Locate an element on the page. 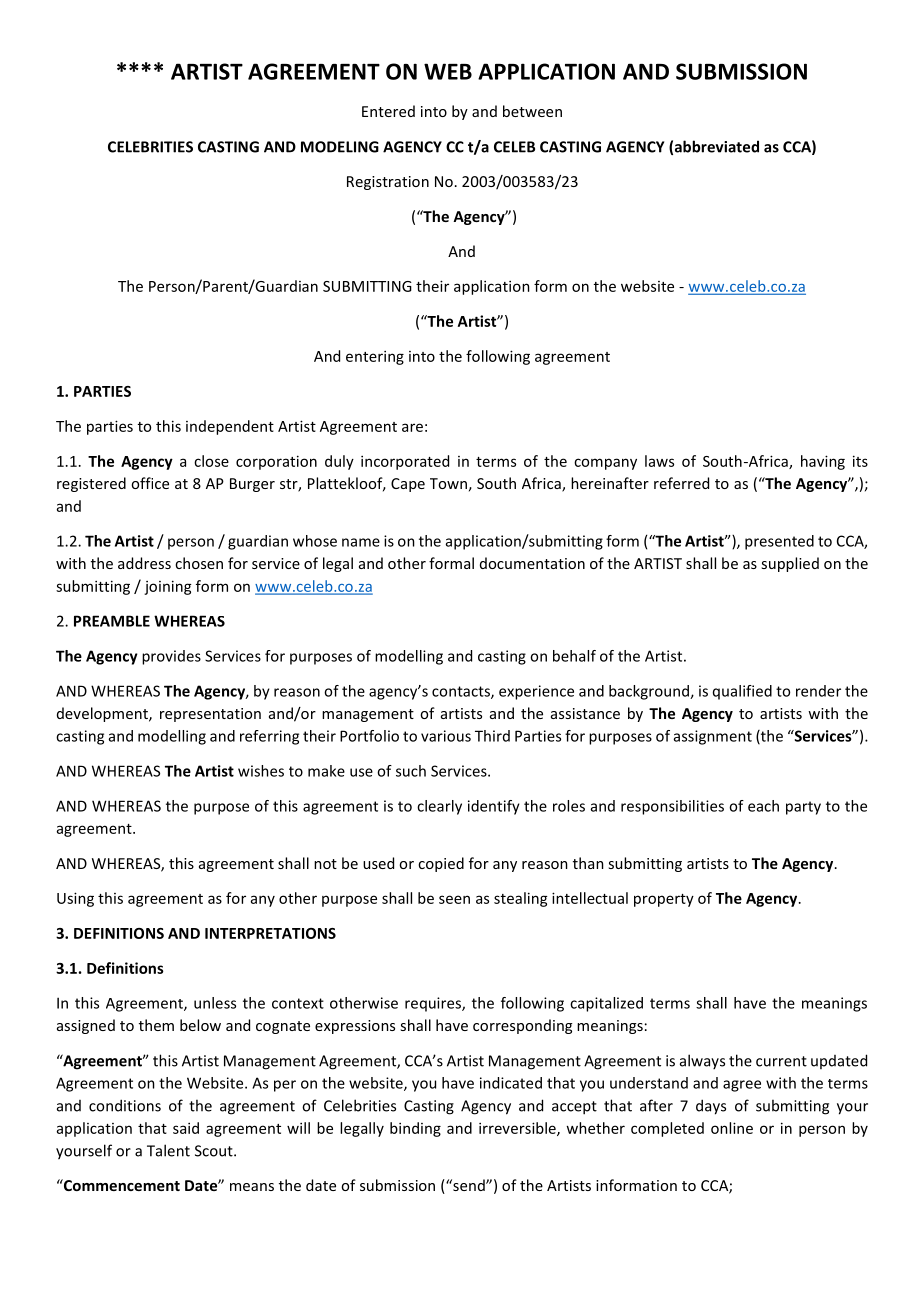 The width and height of the page is (924, 1308). Talent is located at coordinates (168, 1150).
